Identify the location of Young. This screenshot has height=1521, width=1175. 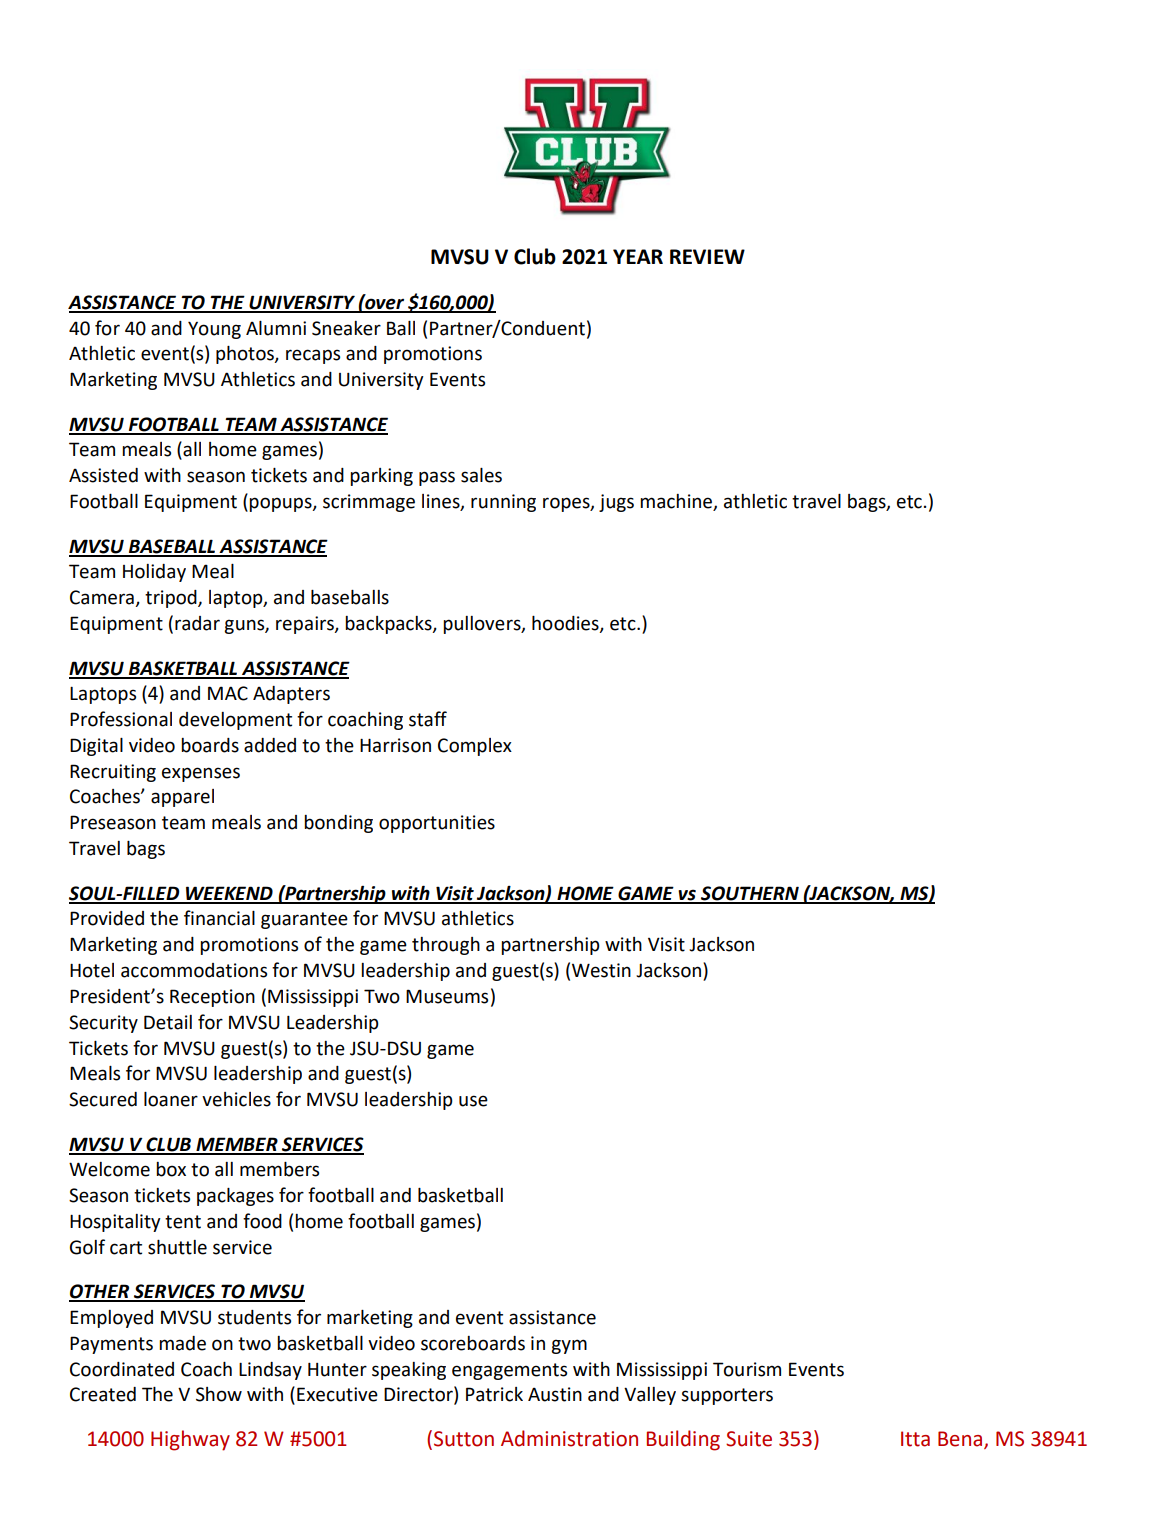
(214, 330).
